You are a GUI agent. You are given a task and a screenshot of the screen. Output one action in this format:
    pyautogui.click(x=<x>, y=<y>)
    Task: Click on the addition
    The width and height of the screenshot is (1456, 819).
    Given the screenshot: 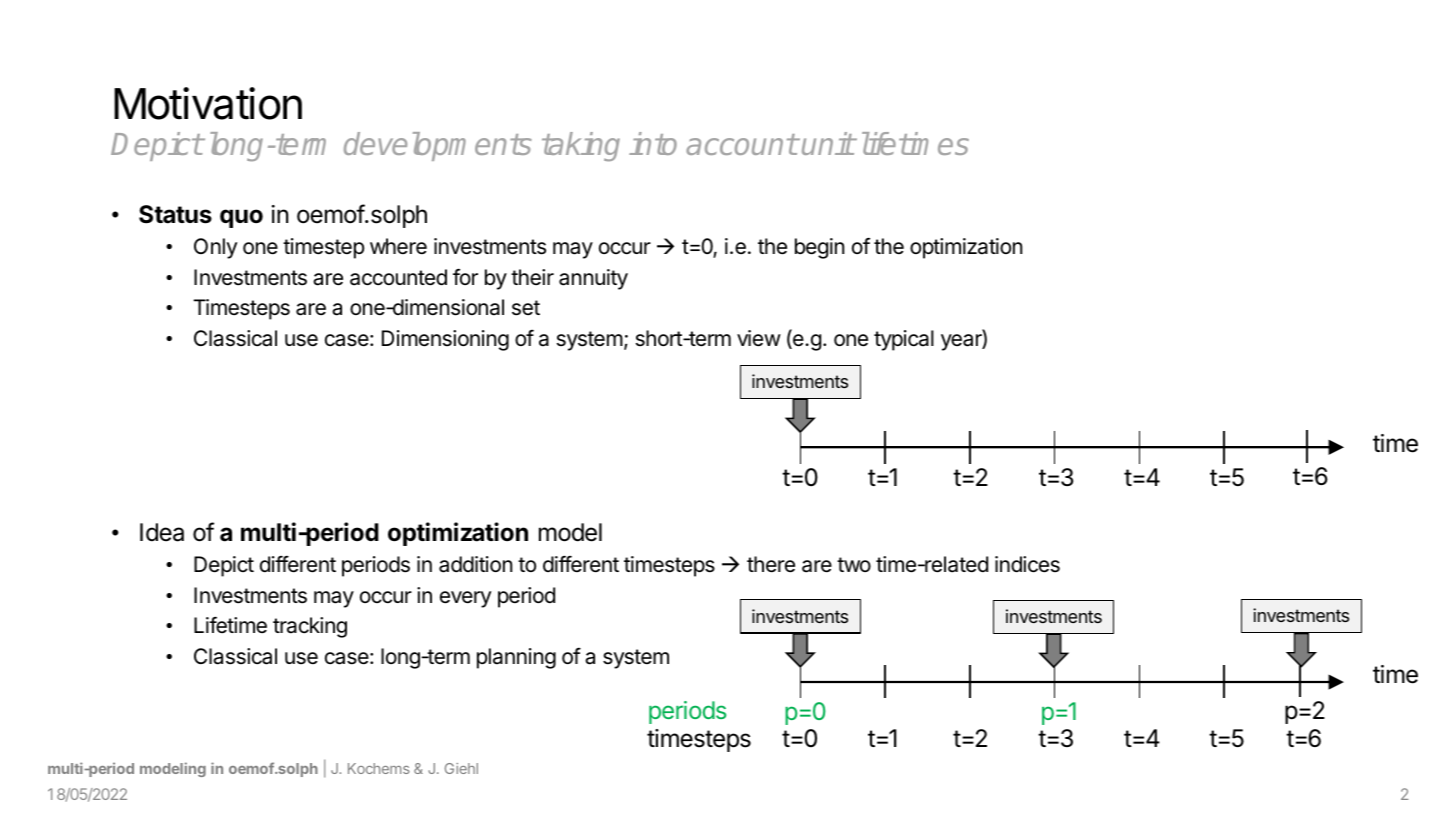 What is the action you would take?
    pyautogui.click(x=475, y=564)
